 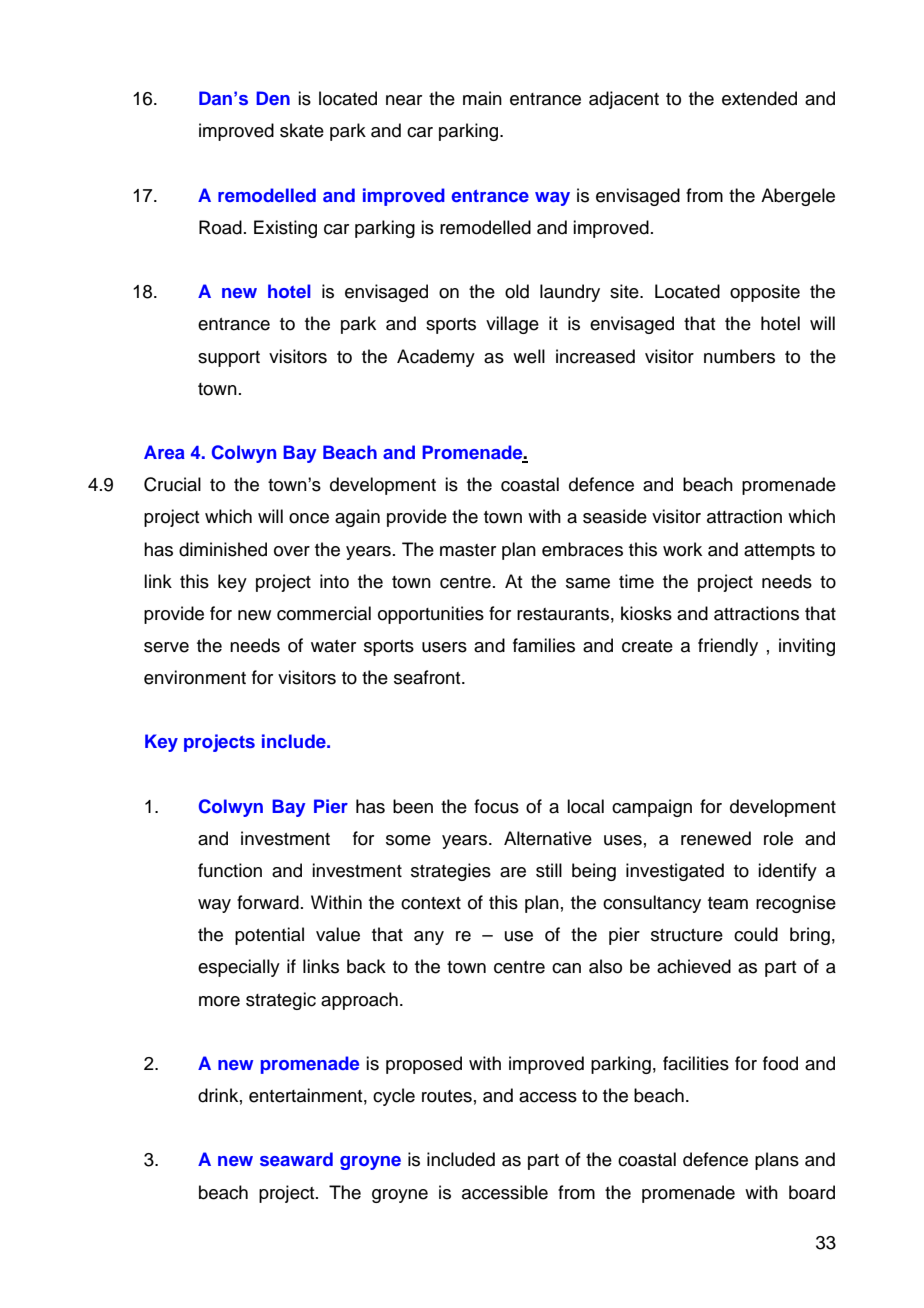 I want to click on skate, so click(x=302, y=130).
